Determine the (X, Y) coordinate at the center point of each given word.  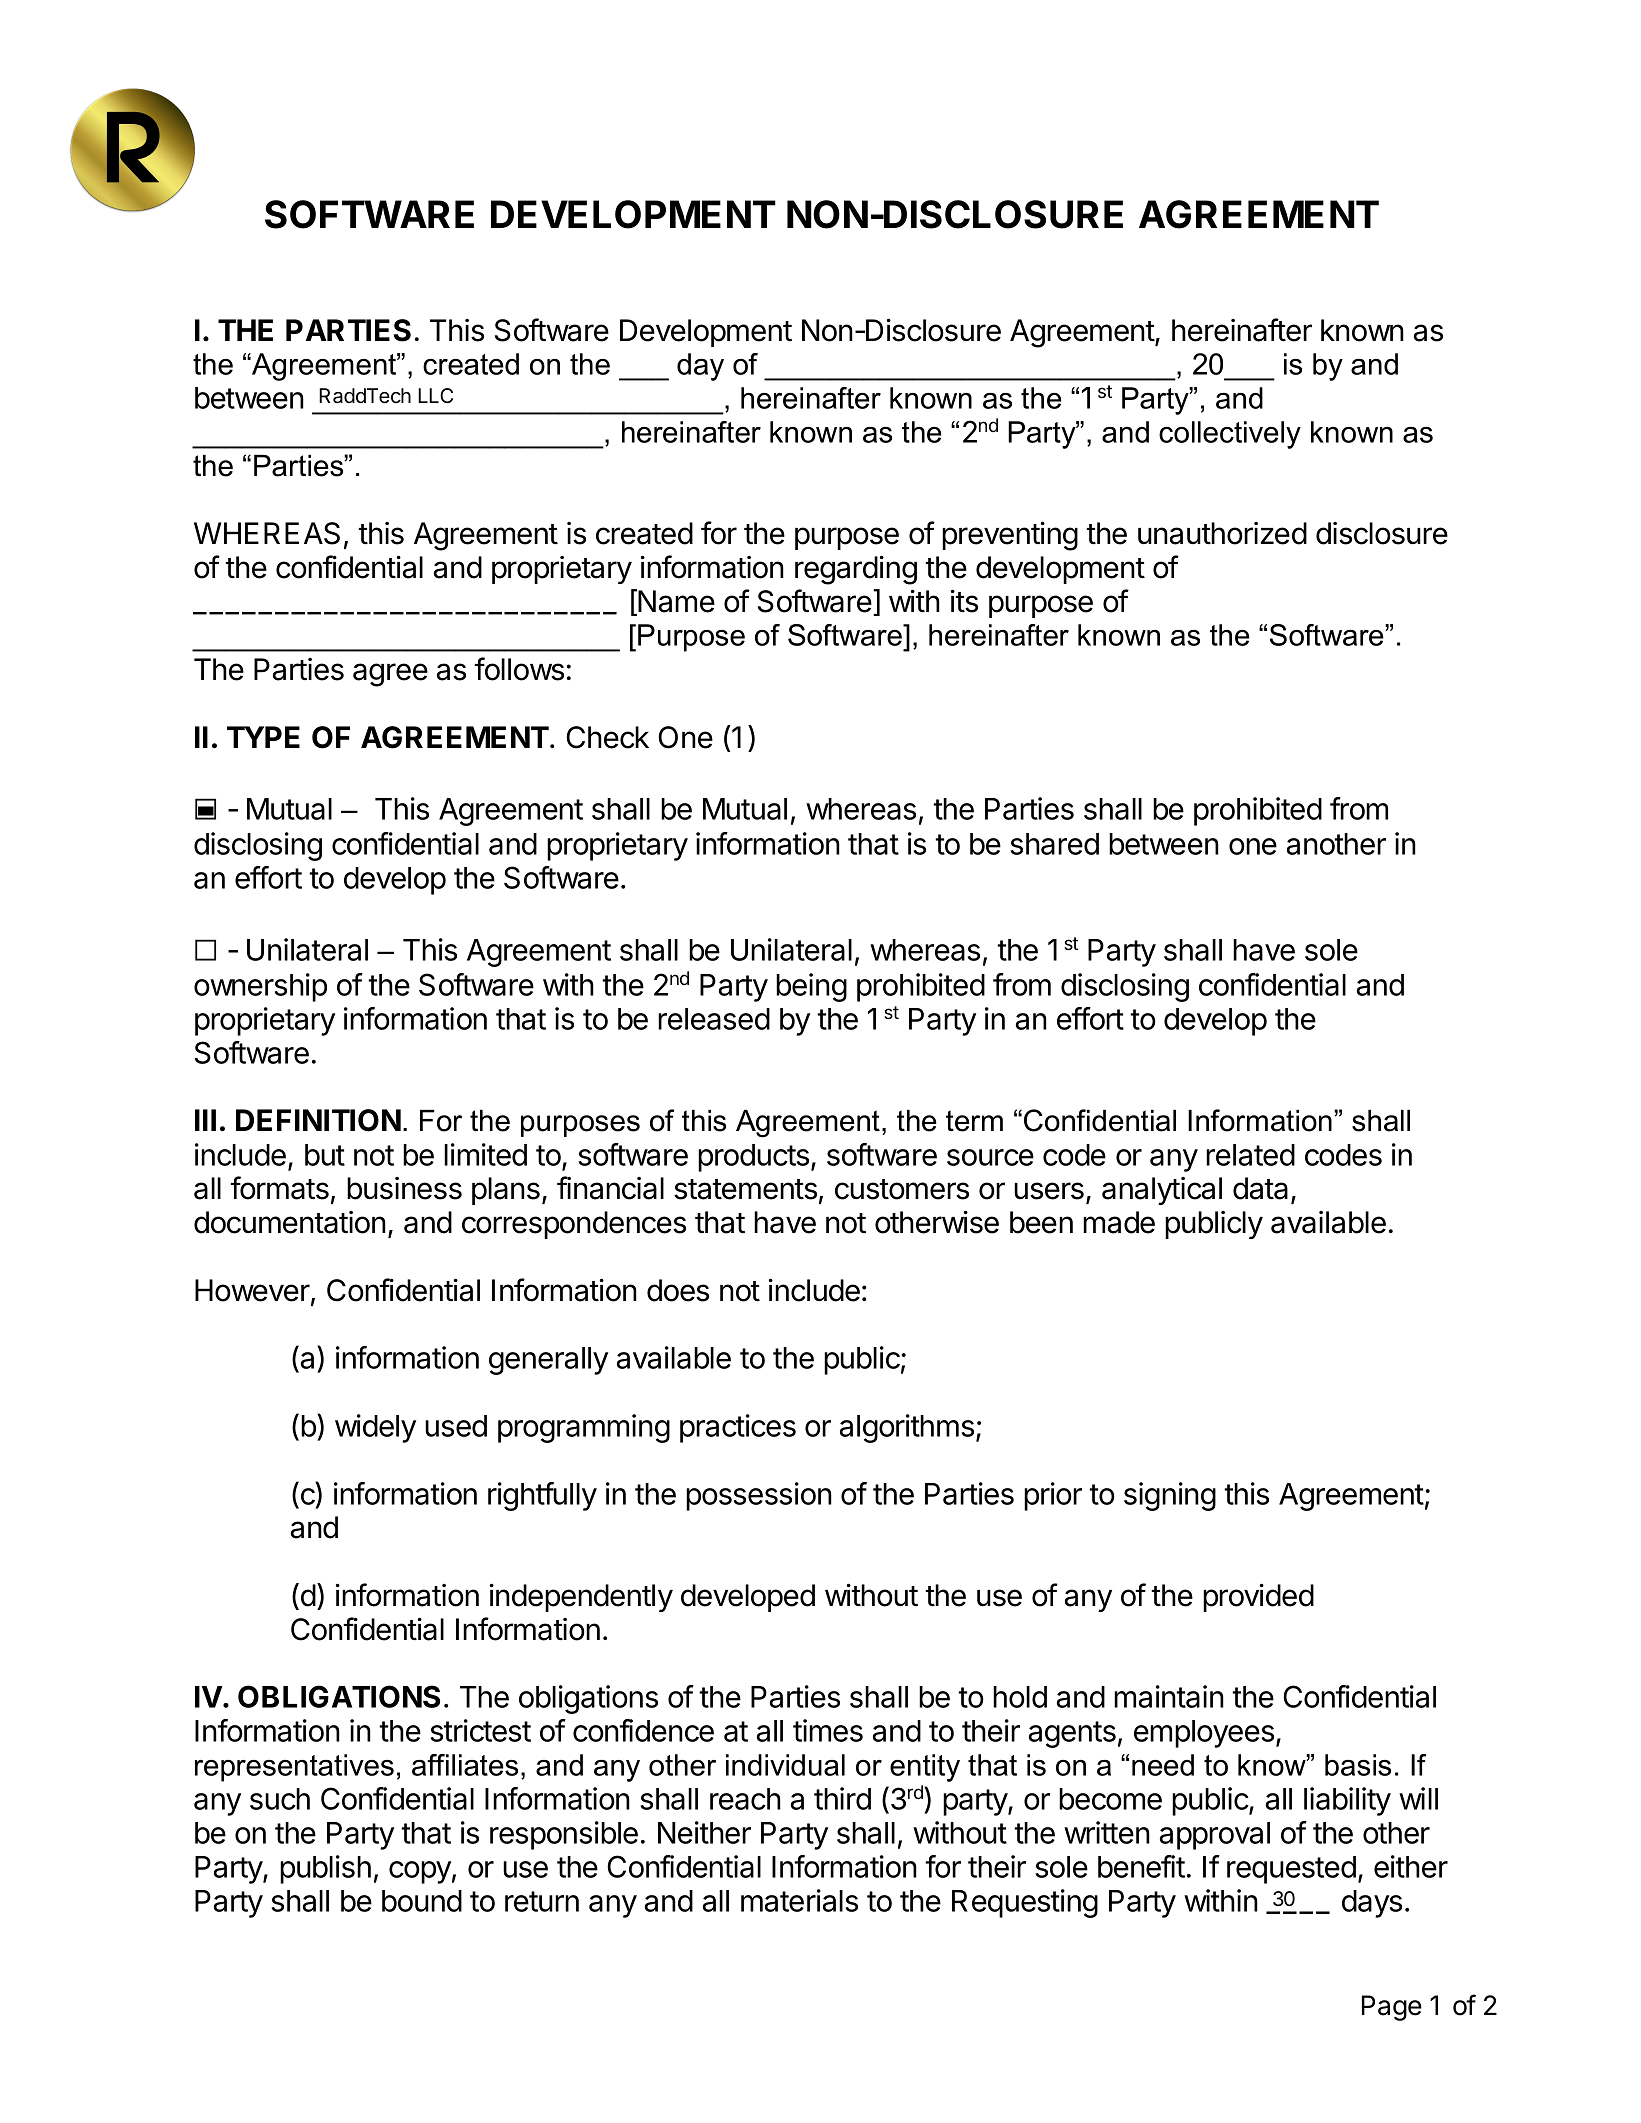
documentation (290, 1222)
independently (581, 1598)
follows (519, 669)
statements (745, 1189)
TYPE (263, 737)
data (1260, 1188)
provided (1258, 1598)
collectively (1230, 435)
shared (1055, 844)
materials (799, 1900)
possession (759, 1496)
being (811, 987)
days (1372, 1904)
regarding (856, 570)
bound (422, 1901)
